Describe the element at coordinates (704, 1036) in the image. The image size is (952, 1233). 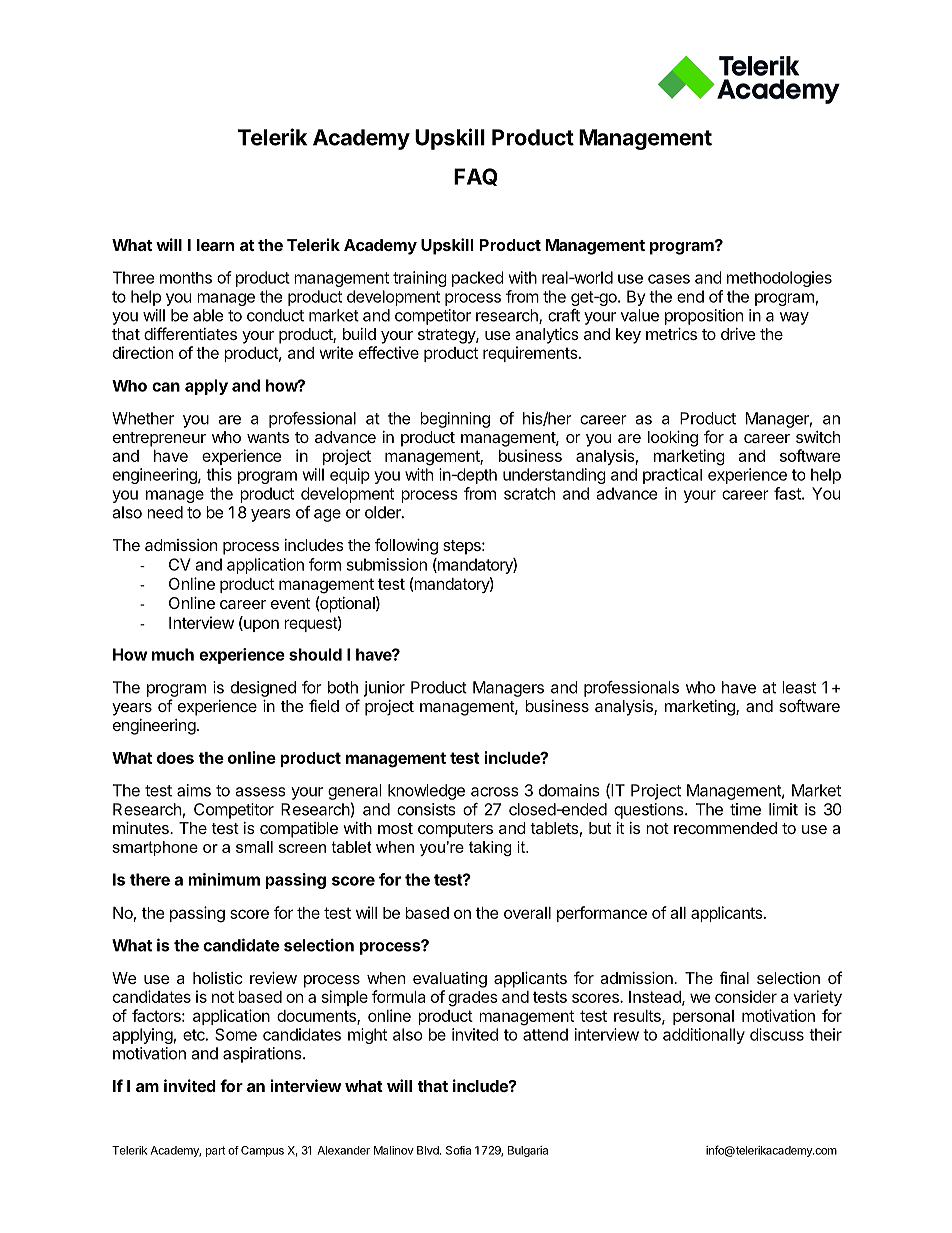
I see `additionally` at that location.
